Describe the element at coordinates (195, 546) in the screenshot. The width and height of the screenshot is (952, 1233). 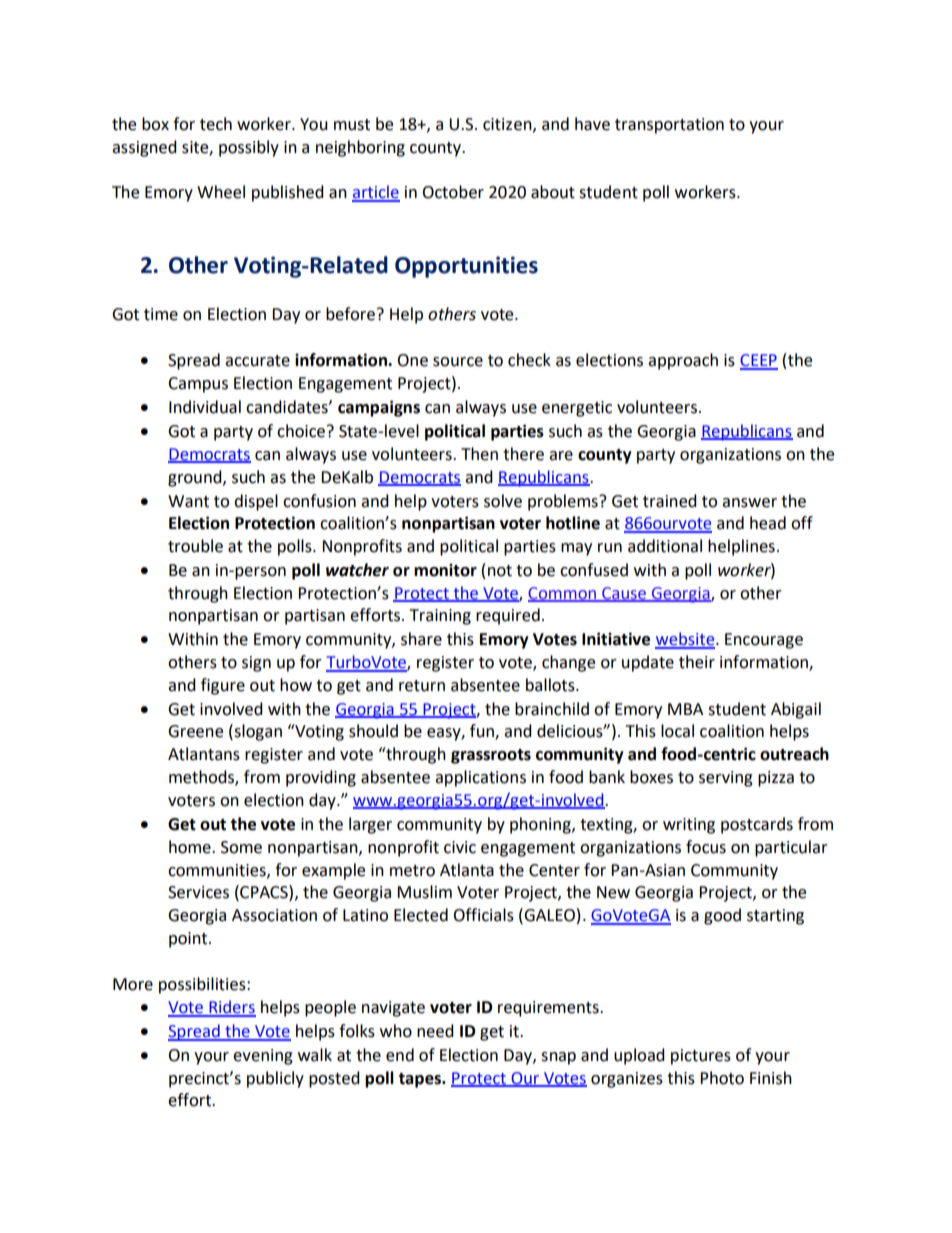
I see `trouble` at that location.
